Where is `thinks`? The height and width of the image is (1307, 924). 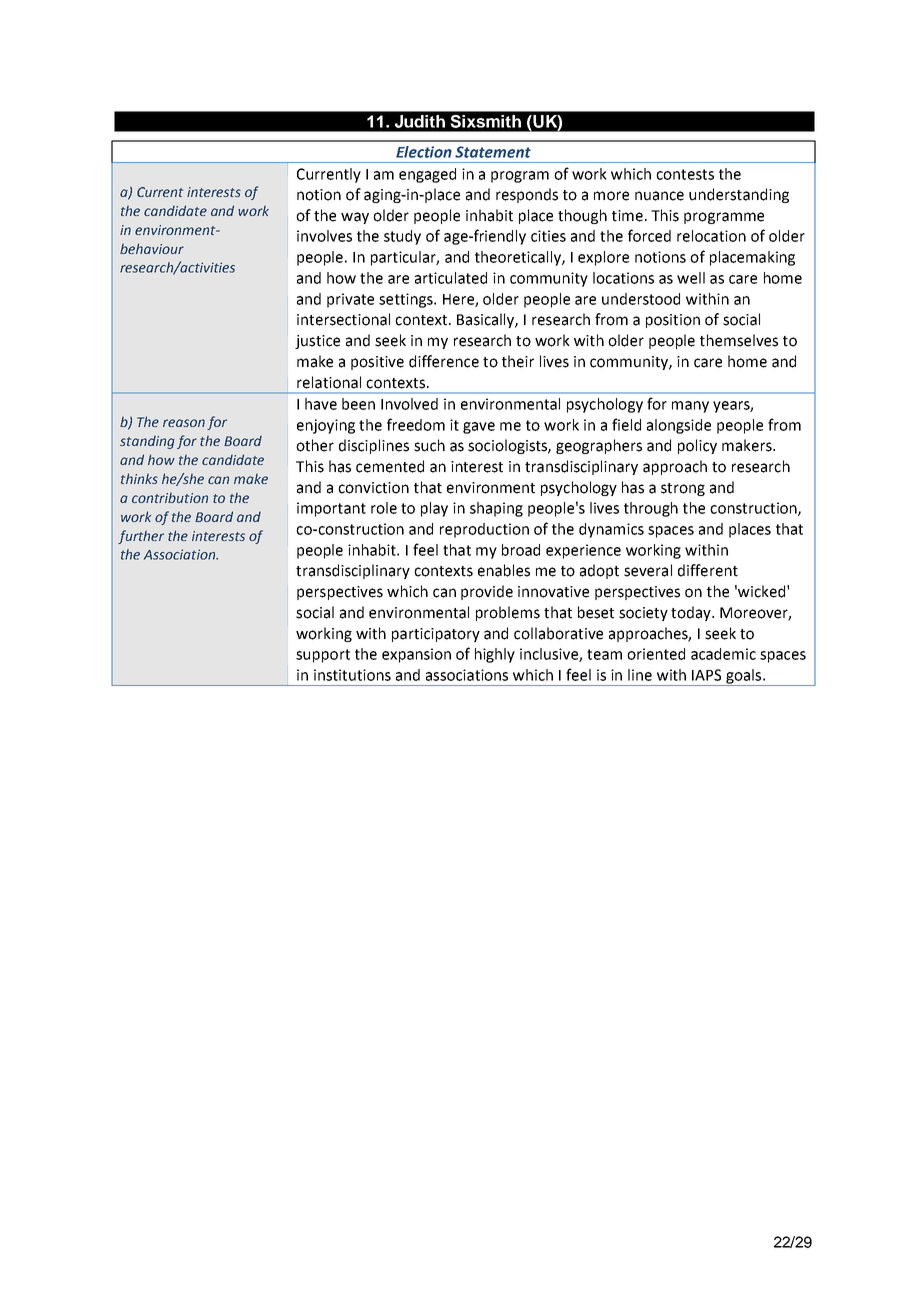
thinks is located at coordinates (139, 478).
